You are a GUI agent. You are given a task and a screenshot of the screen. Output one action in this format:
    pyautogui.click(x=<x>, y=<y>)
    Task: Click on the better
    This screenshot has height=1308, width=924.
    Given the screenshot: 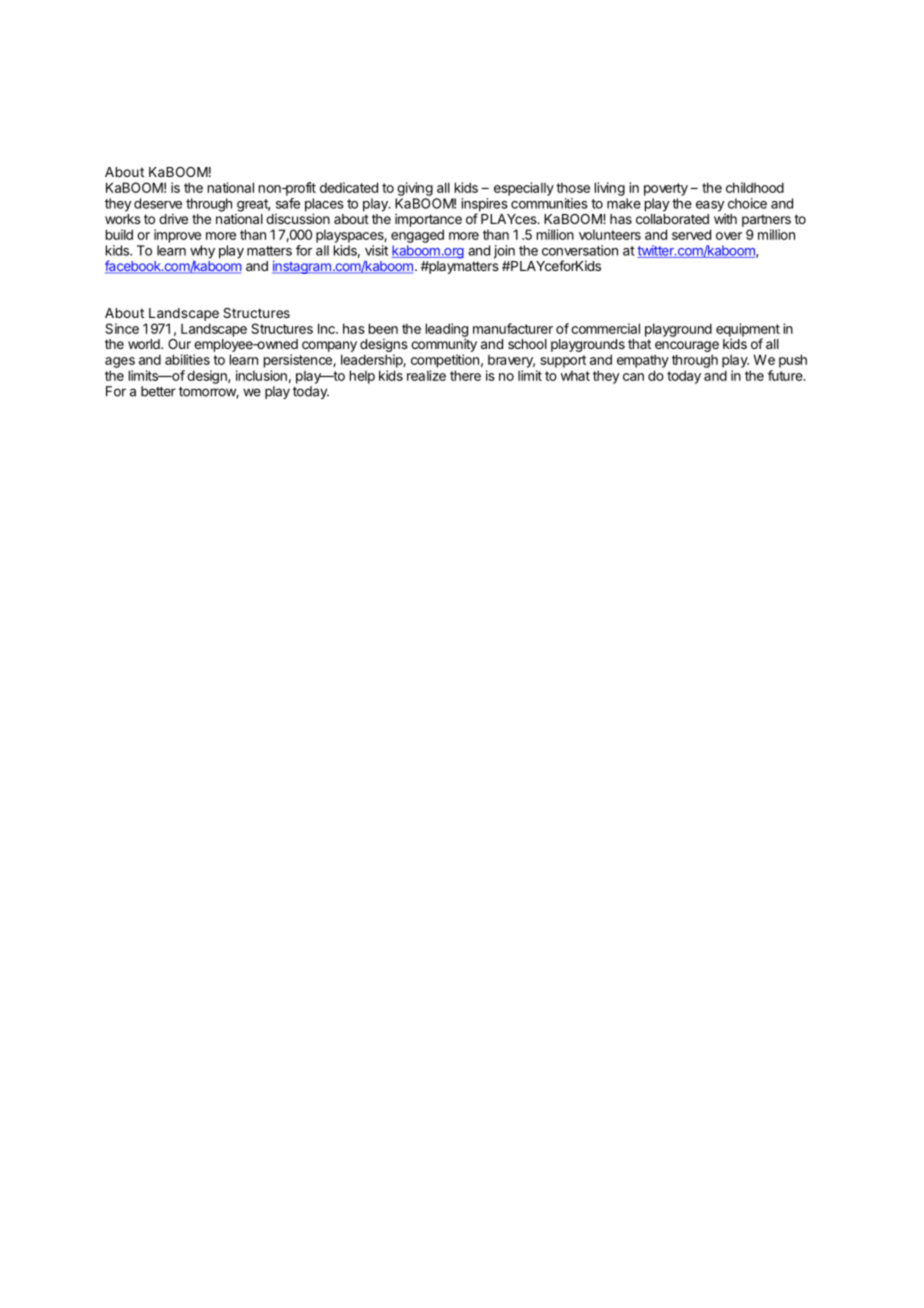 What is the action you would take?
    pyautogui.click(x=158, y=391)
